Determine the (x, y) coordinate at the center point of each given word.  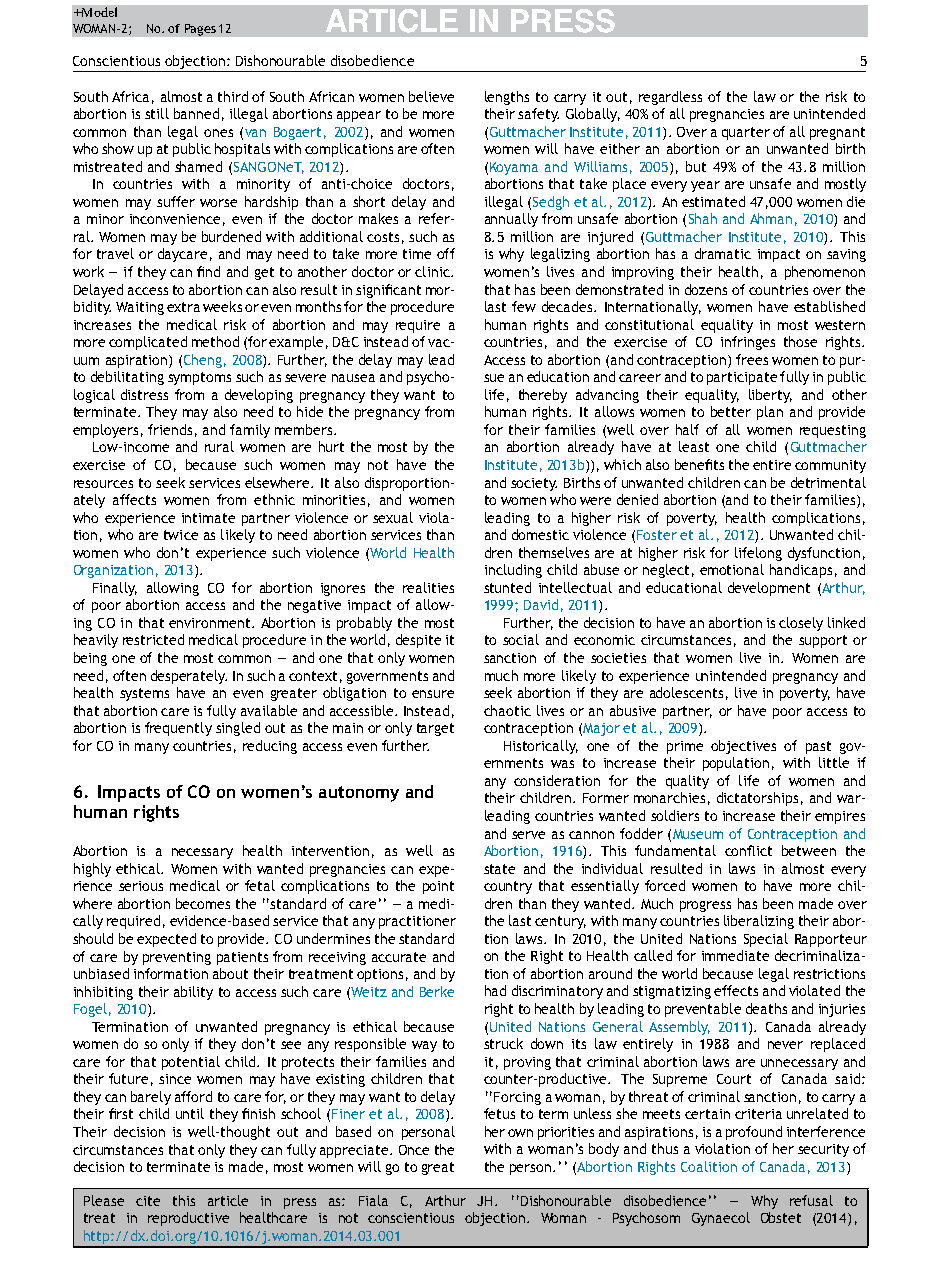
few (524, 306)
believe (431, 96)
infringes (748, 343)
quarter (746, 133)
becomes (203, 903)
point (438, 887)
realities (428, 587)
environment (211, 623)
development (769, 589)
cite (148, 1201)
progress (705, 906)
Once (414, 1150)
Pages (200, 30)
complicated (148, 343)
